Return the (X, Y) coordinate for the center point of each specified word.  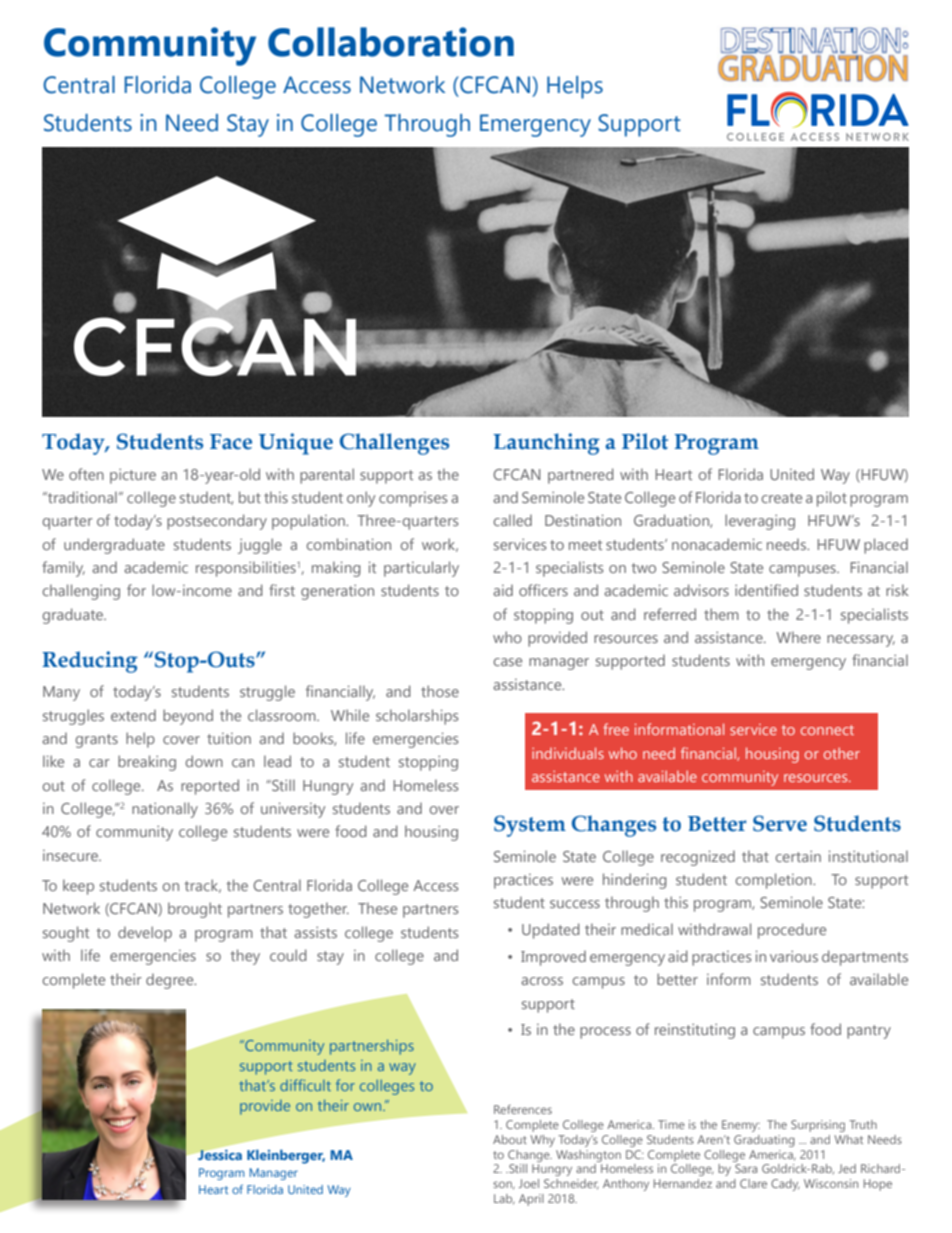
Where (798, 637)
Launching (546, 444)
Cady (785, 1185)
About (510, 1139)
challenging (81, 592)
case (507, 662)
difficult (305, 1085)
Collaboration (391, 42)
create (781, 498)
